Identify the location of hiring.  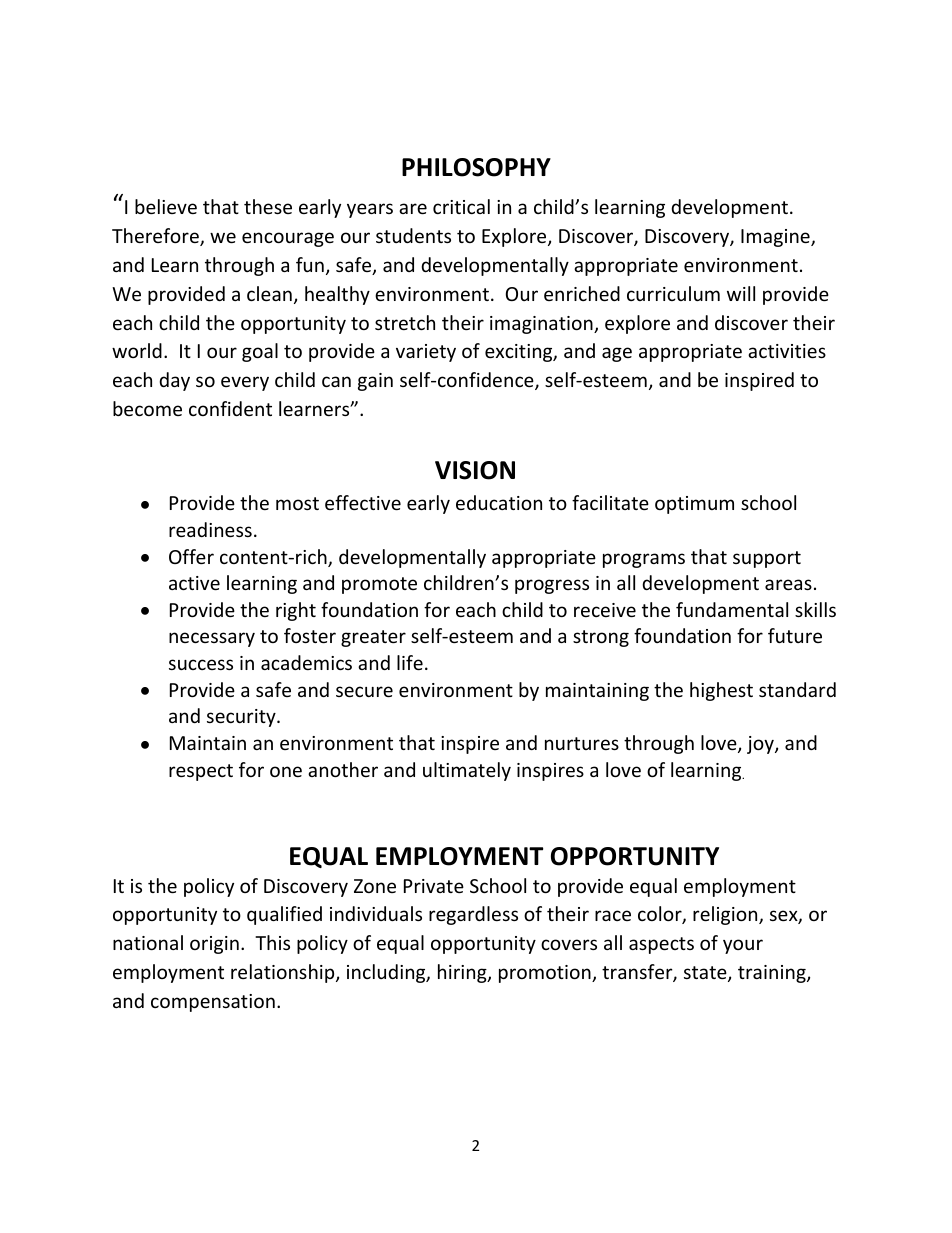
(463, 973).
